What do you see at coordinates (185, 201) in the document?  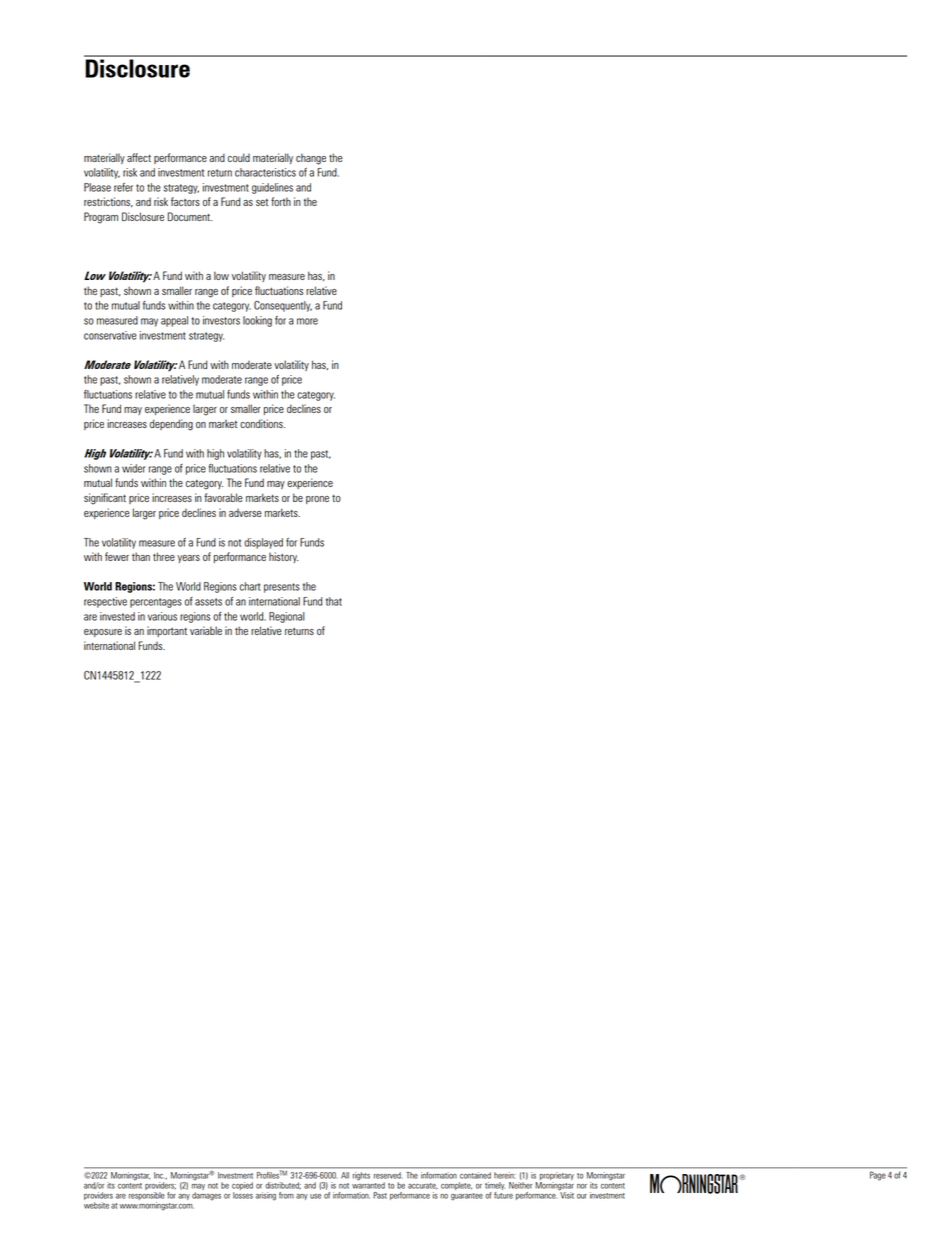 I see `factors` at bounding box center [185, 201].
